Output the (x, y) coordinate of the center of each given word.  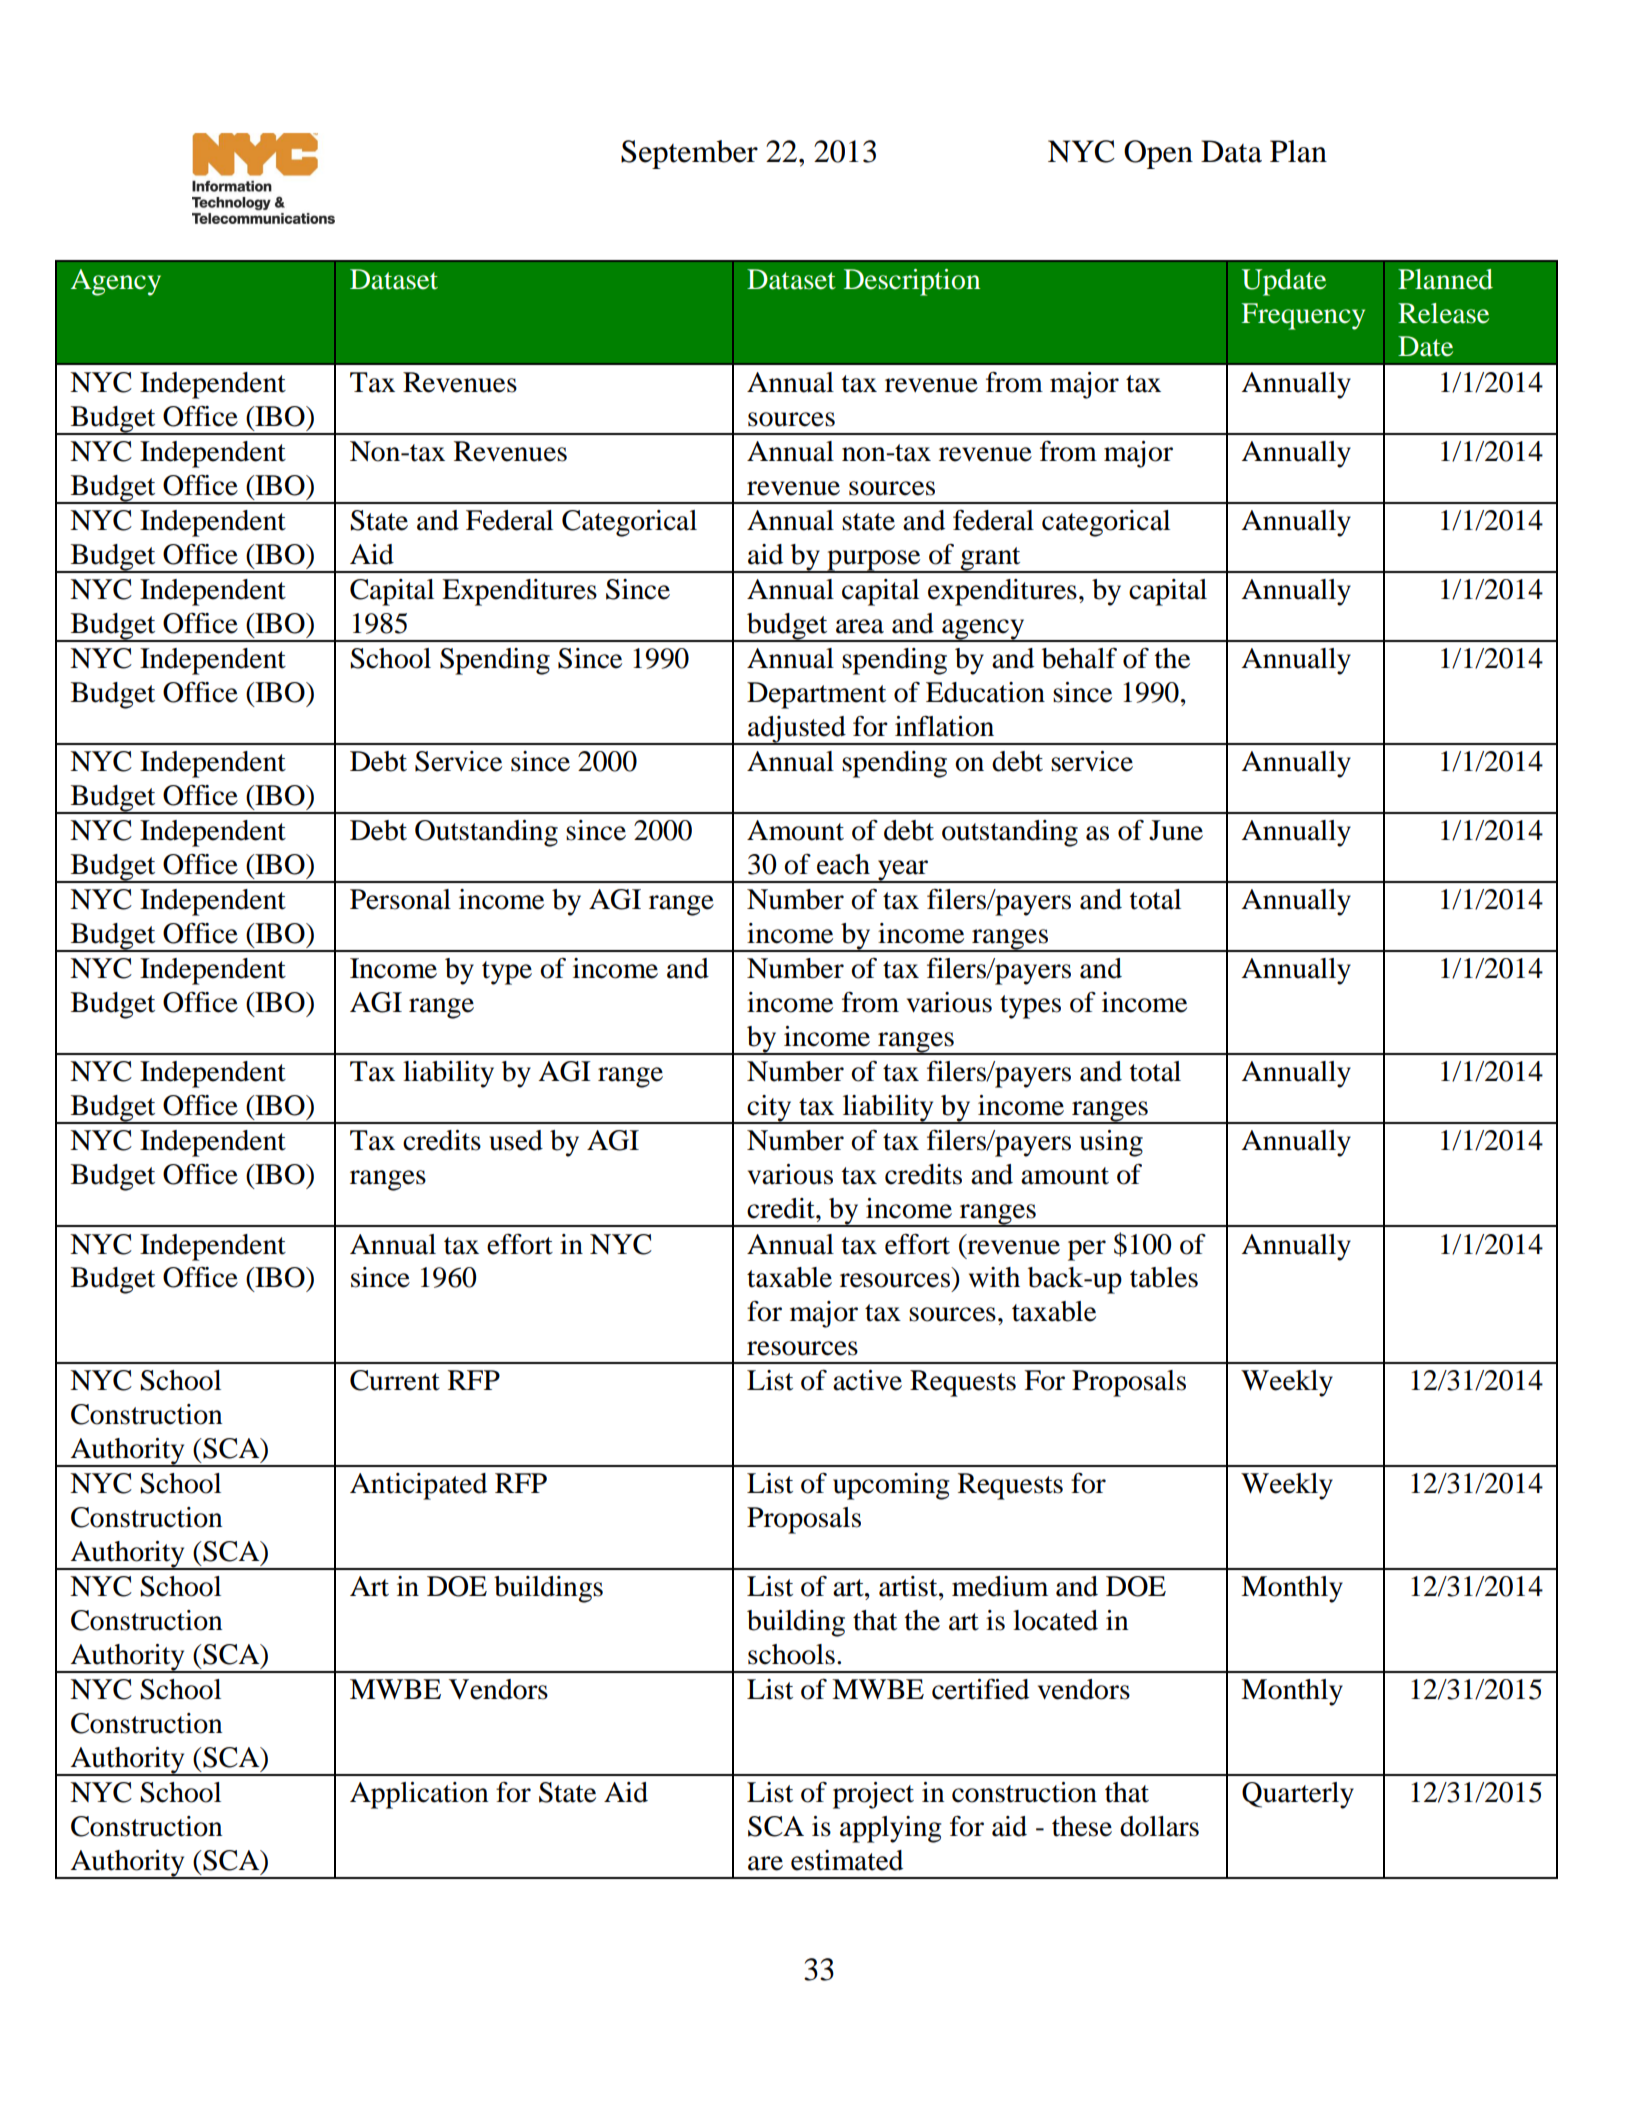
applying (891, 1829)
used (516, 1140)
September (689, 154)
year (903, 871)
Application (419, 1795)
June (1176, 830)
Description (912, 282)
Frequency (1303, 316)
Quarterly (1298, 1795)
